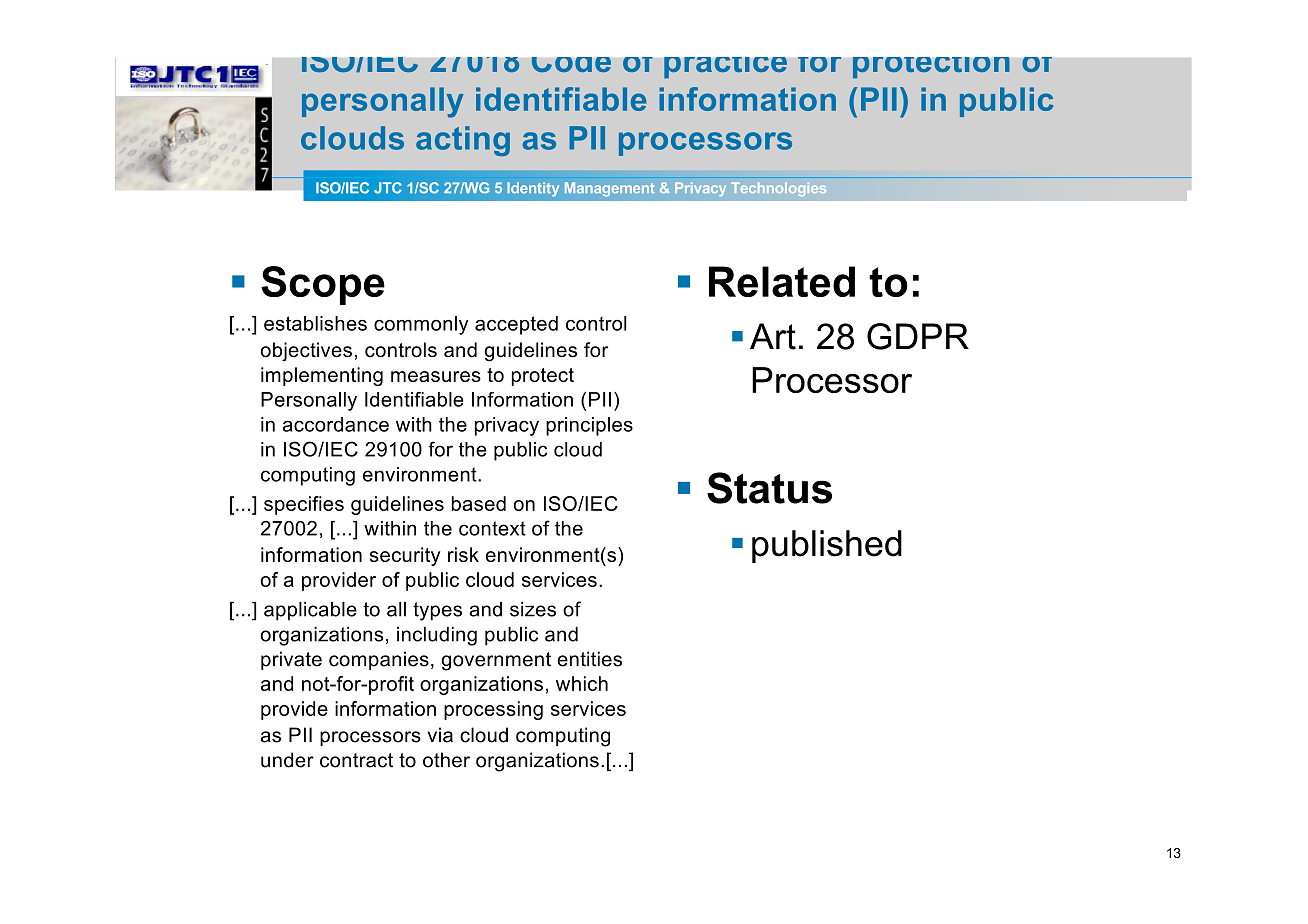 This document has width=1308, height=924. Describe the element at coordinates (778, 189) in the document. I see `Technologies` at that location.
